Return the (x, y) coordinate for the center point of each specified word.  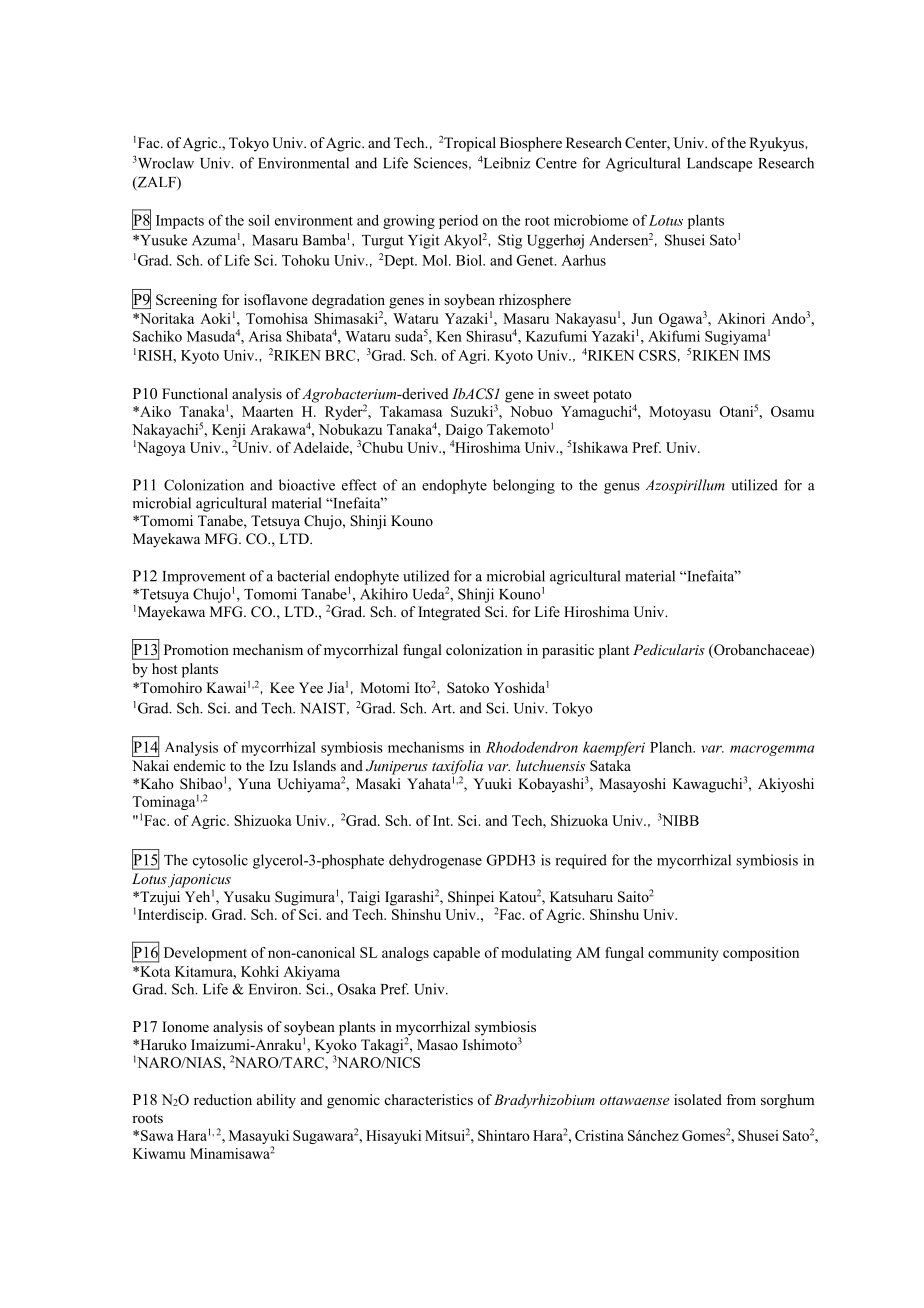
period (458, 221)
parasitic (568, 651)
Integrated (449, 613)
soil (259, 220)
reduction (223, 1099)
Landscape (719, 164)
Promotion (196, 649)
